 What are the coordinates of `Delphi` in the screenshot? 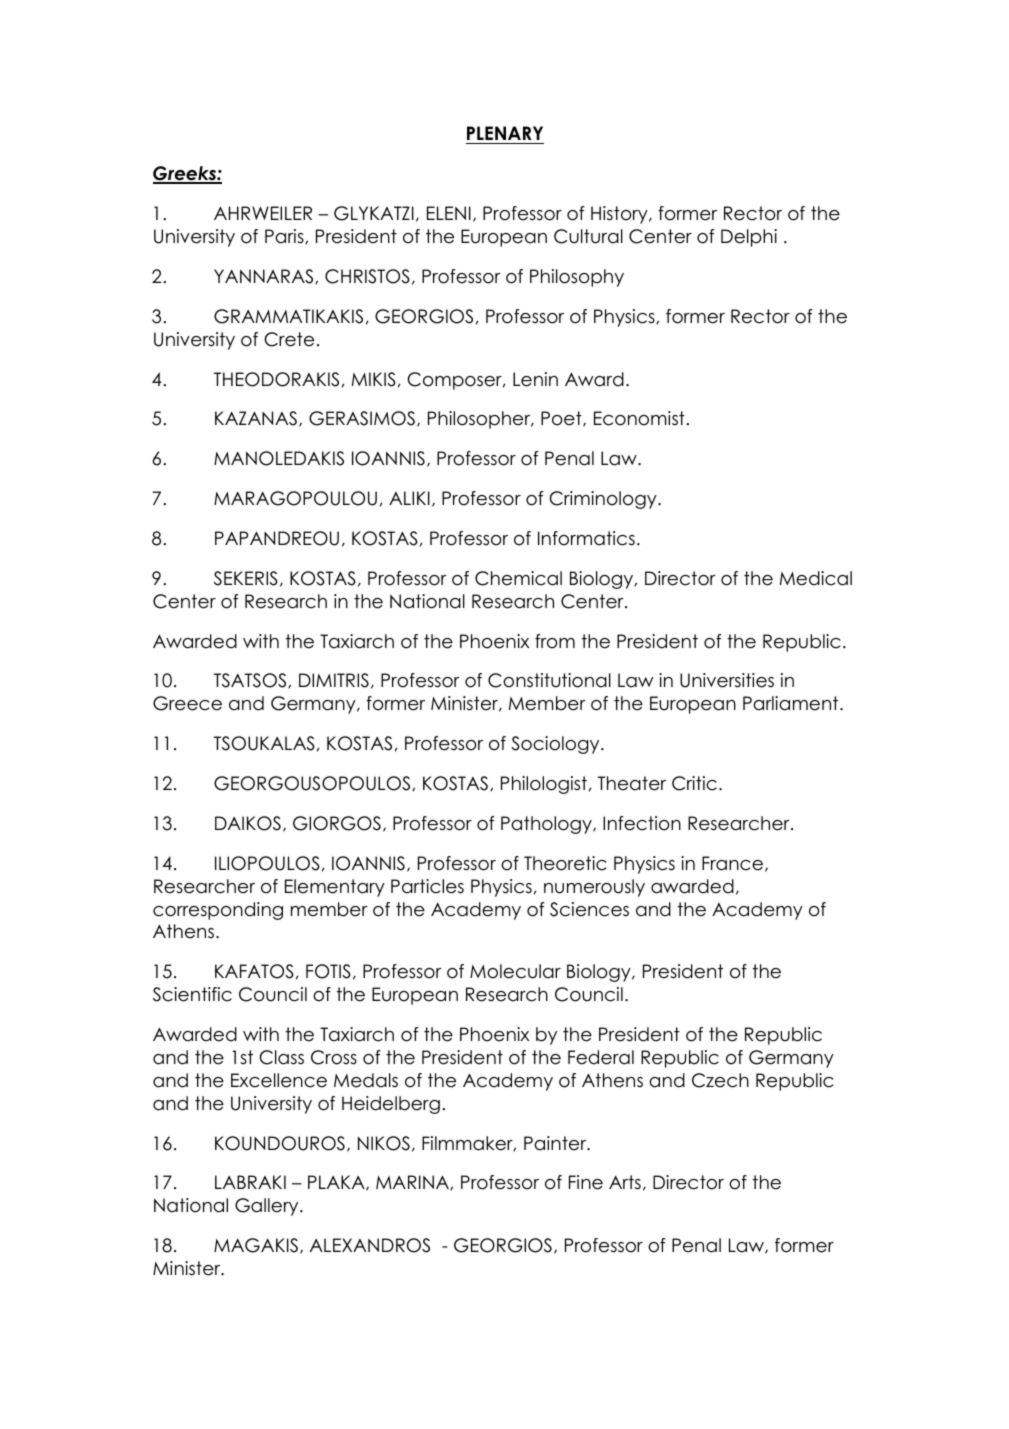 It's located at (749, 238).
